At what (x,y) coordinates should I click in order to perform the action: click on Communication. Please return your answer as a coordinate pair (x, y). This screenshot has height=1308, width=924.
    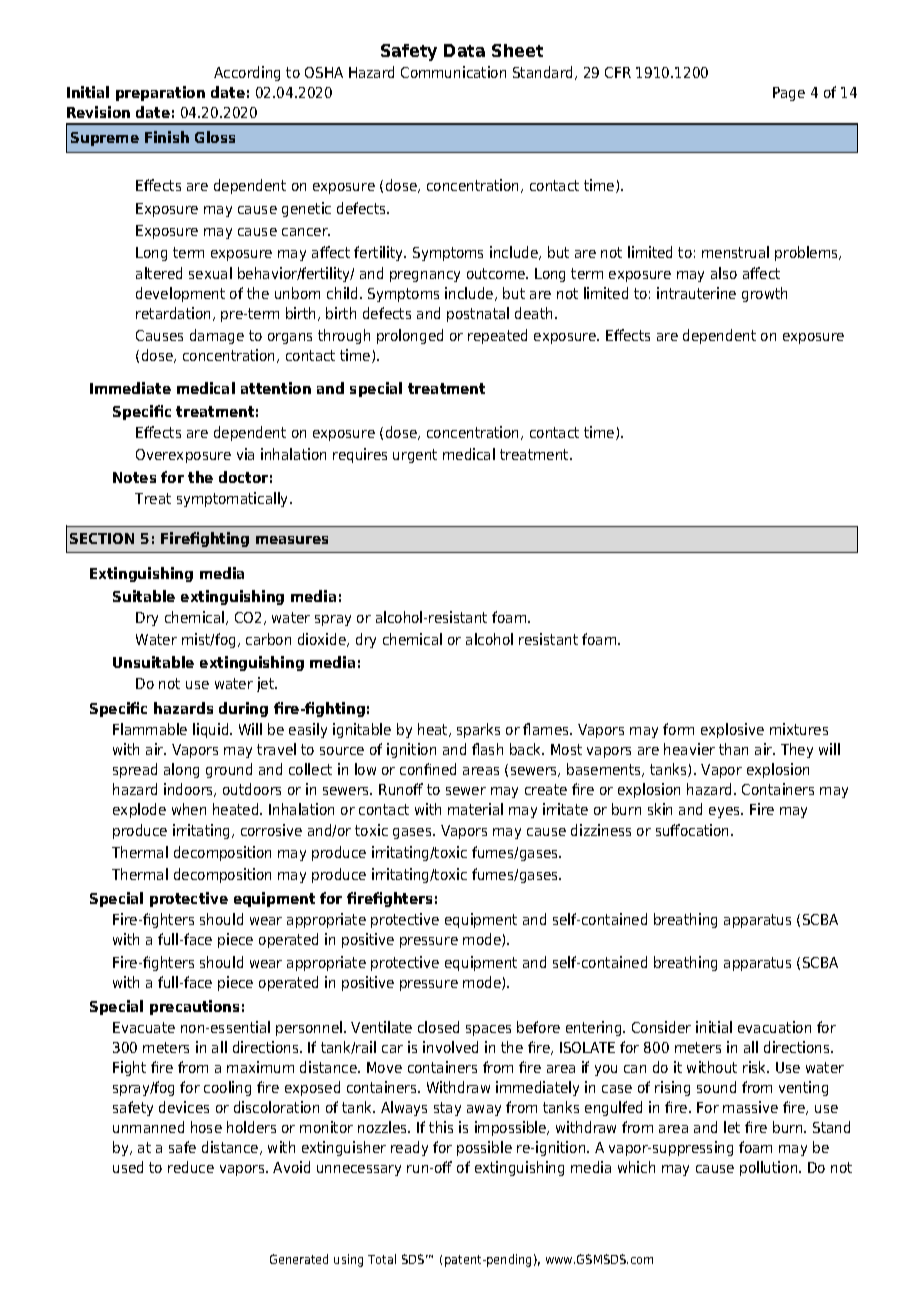
    Looking at the image, I should click on (453, 72).
